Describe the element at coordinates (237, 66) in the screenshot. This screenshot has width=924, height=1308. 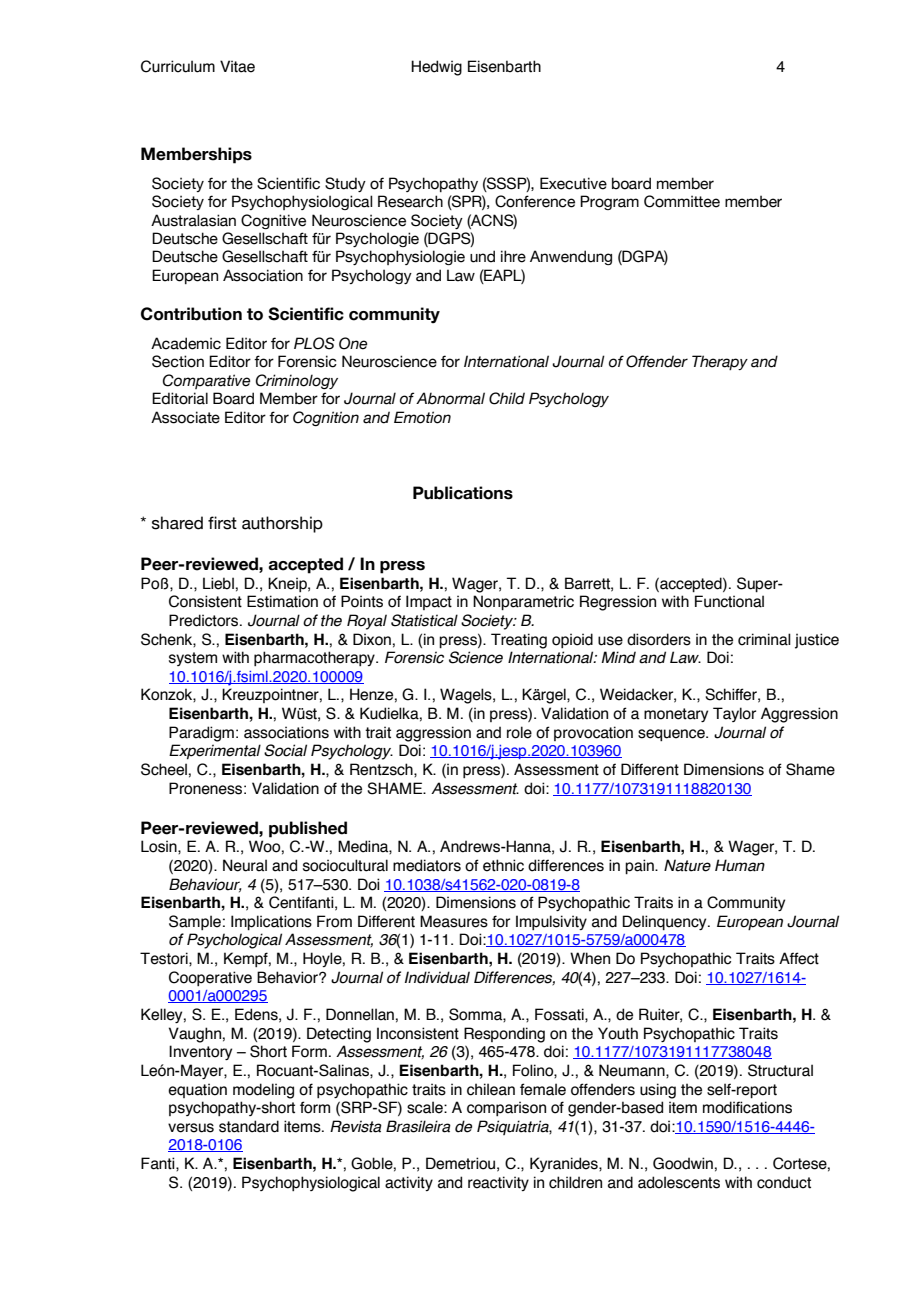
I see `Vitae` at that location.
